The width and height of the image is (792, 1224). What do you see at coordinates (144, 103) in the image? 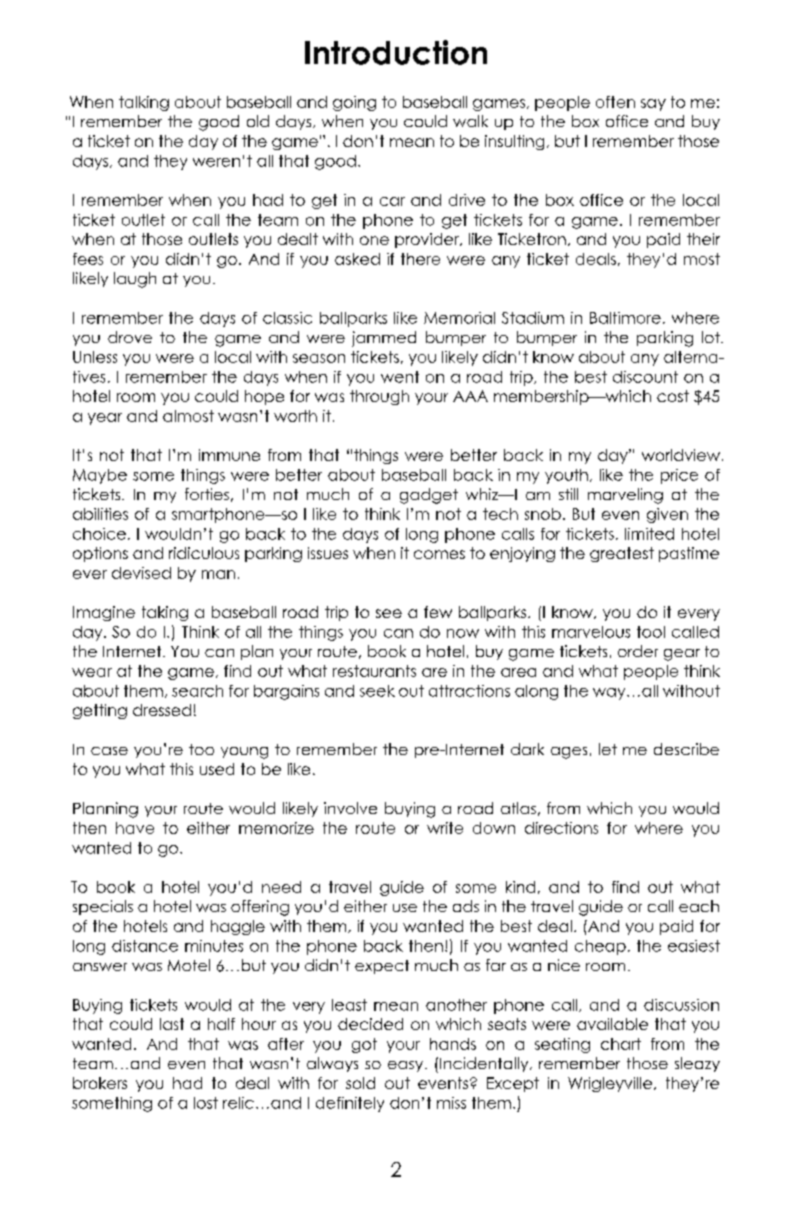
I see `talking` at bounding box center [144, 103].
